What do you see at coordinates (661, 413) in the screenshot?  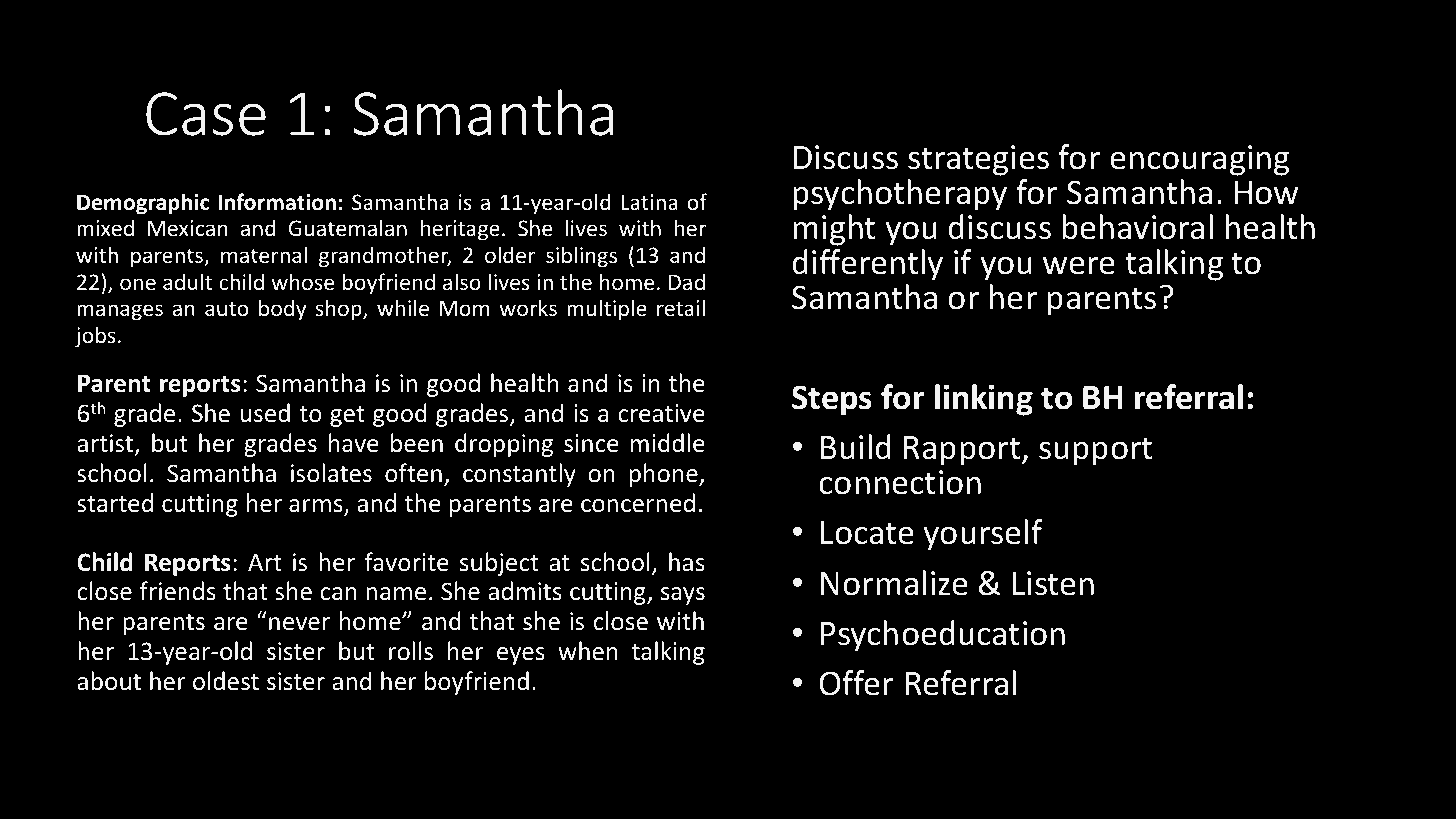 I see `creative` at bounding box center [661, 413].
